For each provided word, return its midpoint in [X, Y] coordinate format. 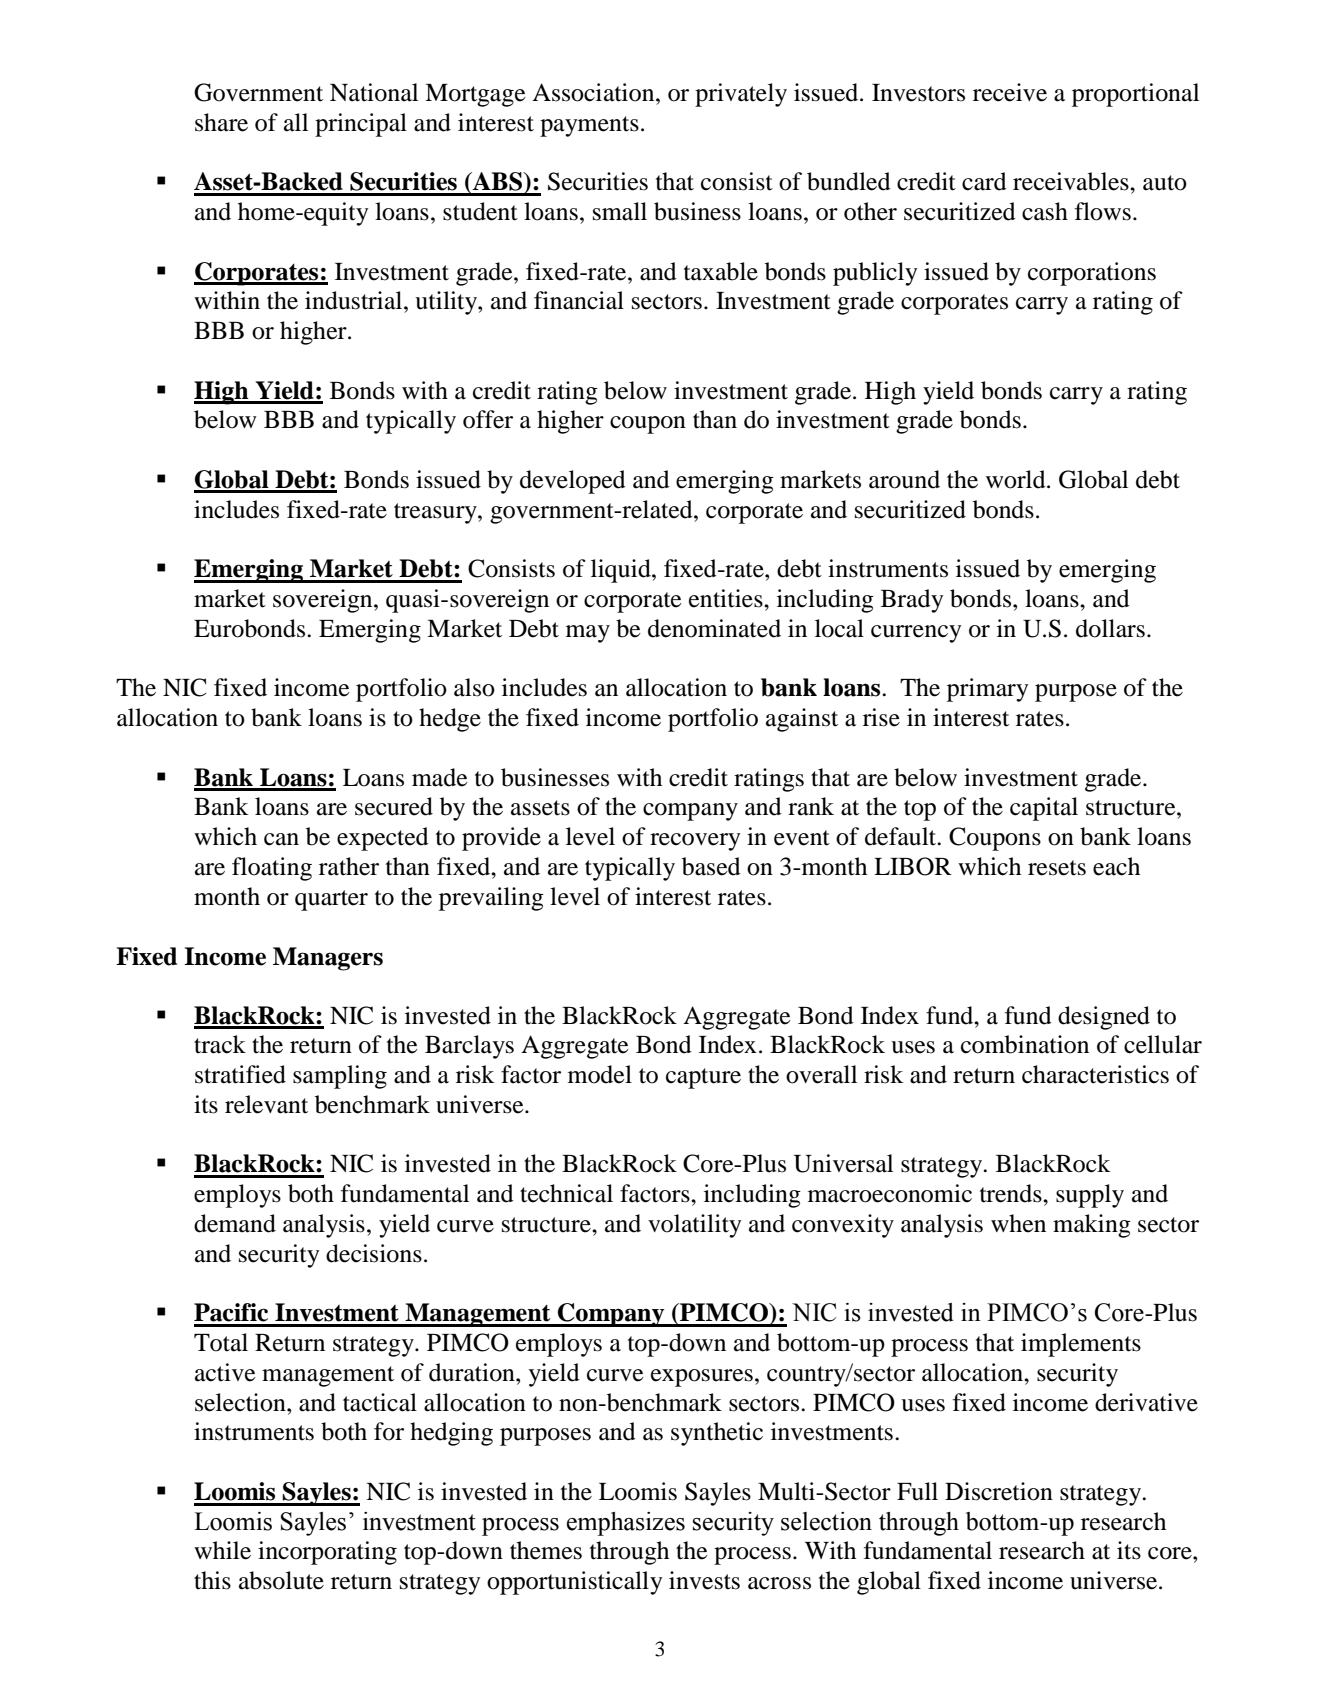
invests [704, 1580]
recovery [695, 842]
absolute [281, 1580]
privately [741, 95]
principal [361, 125]
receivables [1072, 181]
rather [349, 866]
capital [1044, 809]
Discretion [999, 1491]
